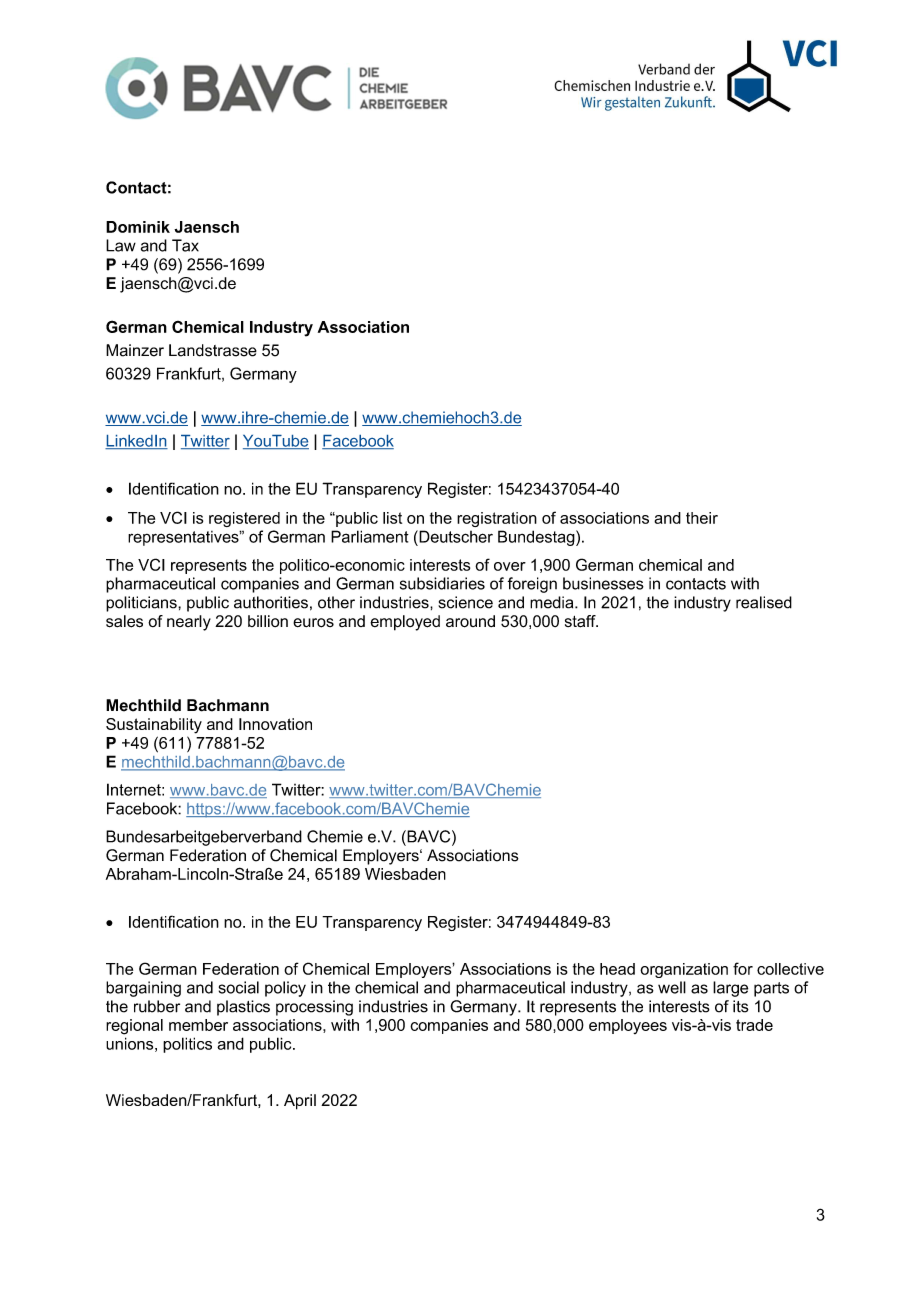 Image resolution: width=924 pixels, height=1308 pixels. What do you see at coordinates (189, 623) in the page?
I see `nearly` at bounding box center [189, 623].
